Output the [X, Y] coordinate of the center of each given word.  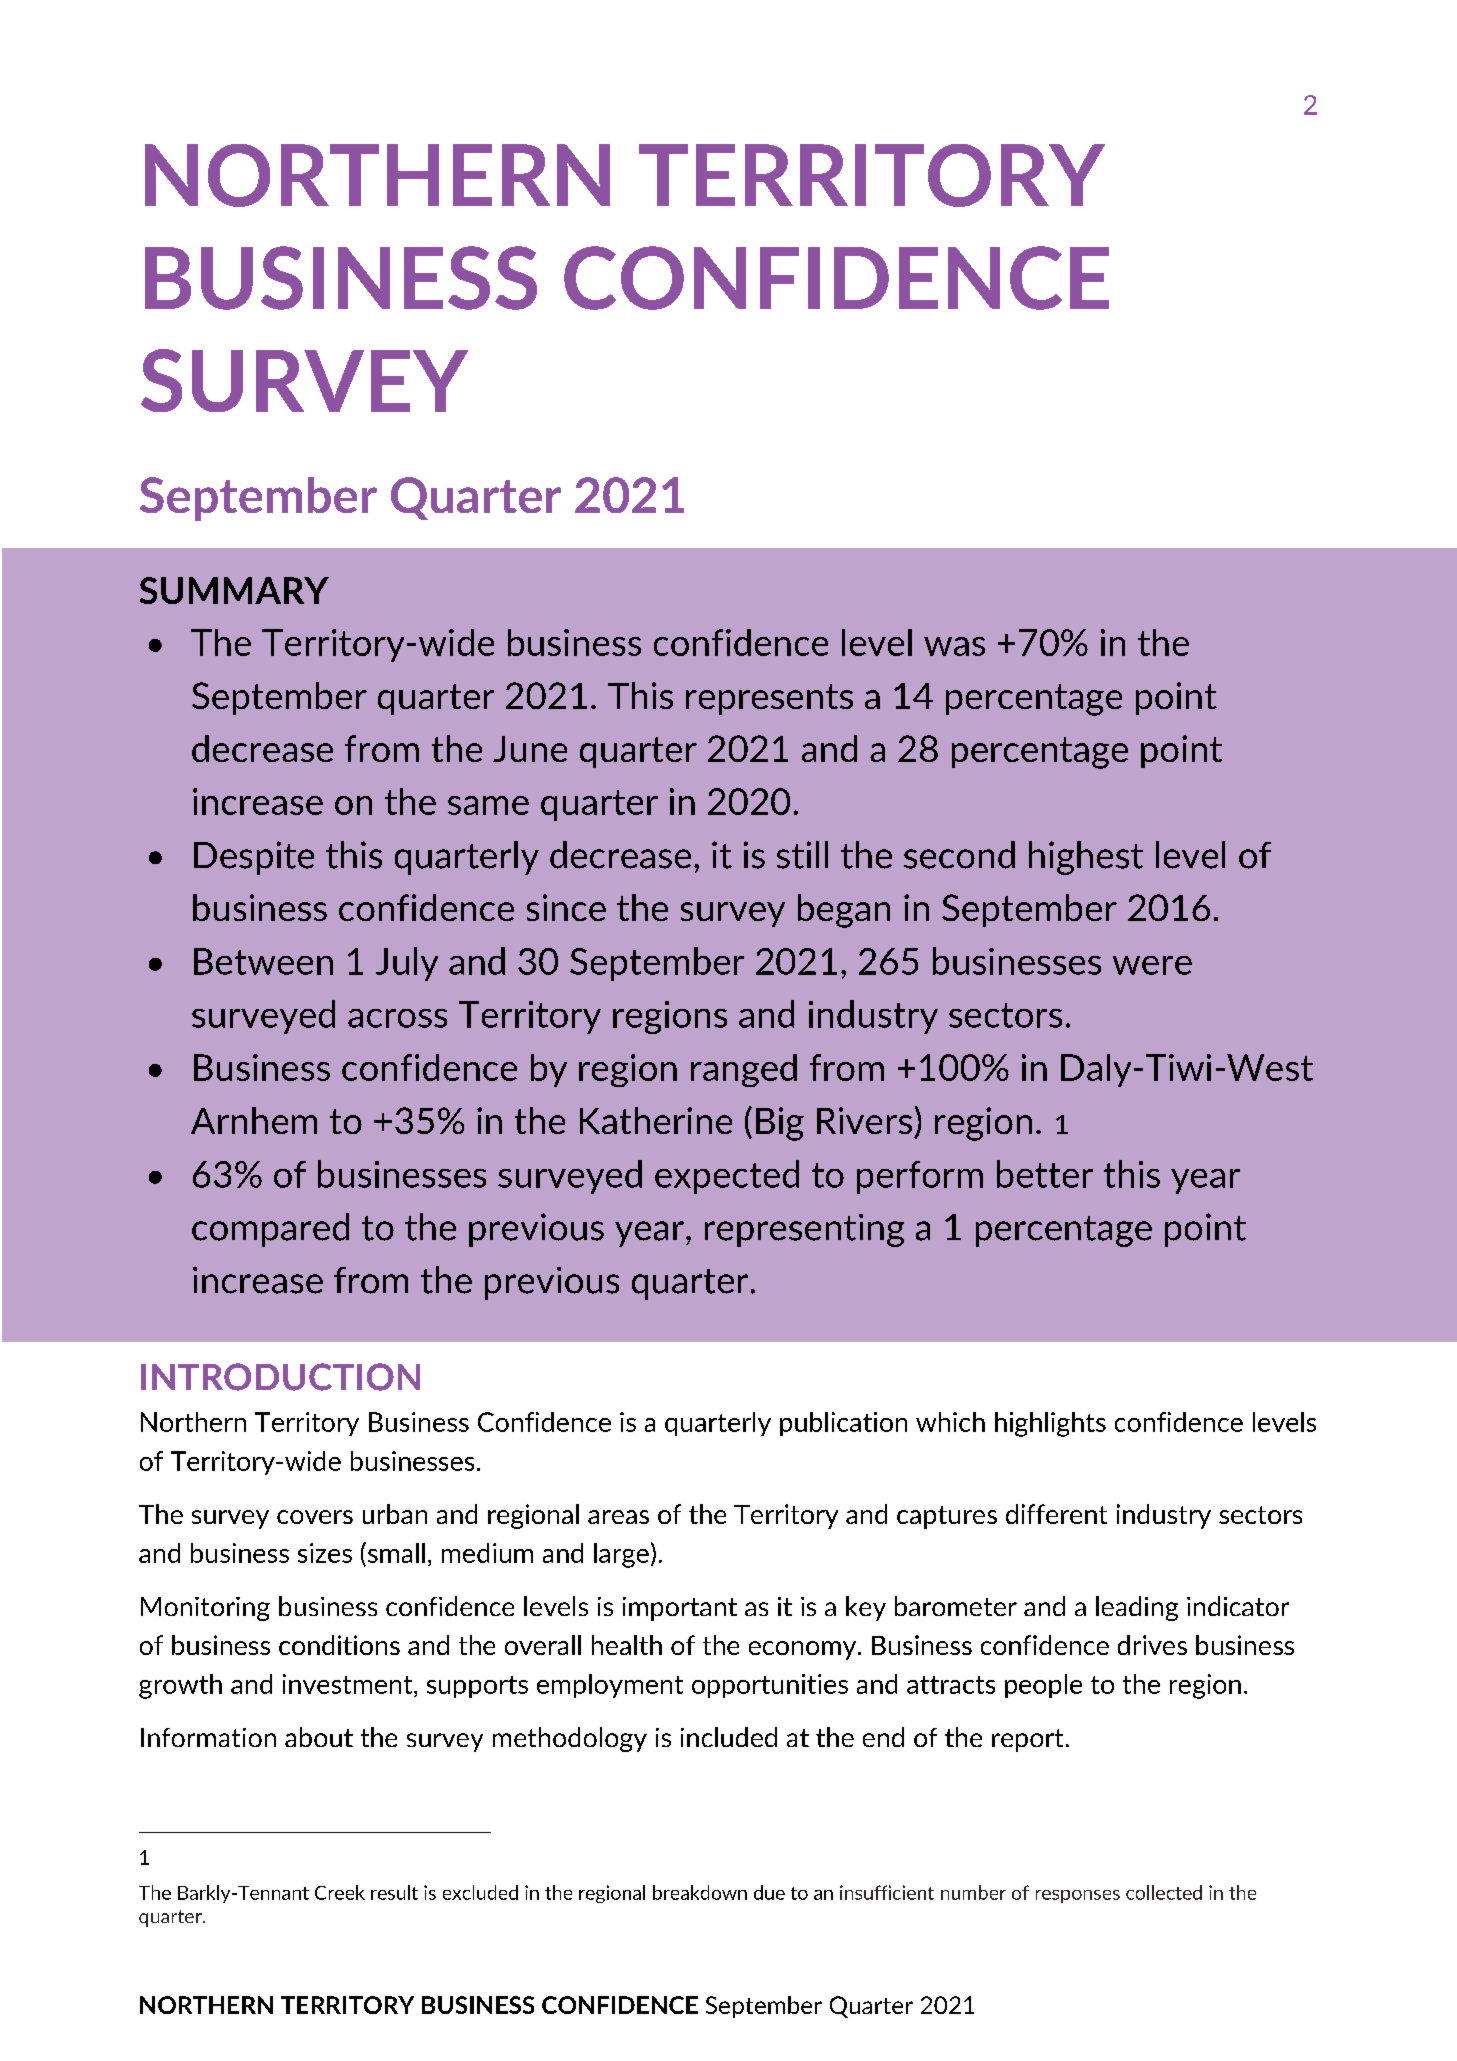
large [621, 1555]
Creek [340, 1892]
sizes [325, 1553]
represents [769, 699]
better [1045, 1174]
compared [270, 1230]
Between [263, 961]
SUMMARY [234, 590]
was [954, 646]
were [1152, 965]
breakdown [700, 1892]
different [1056, 1514]
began [844, 911]
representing [804, 1230]
